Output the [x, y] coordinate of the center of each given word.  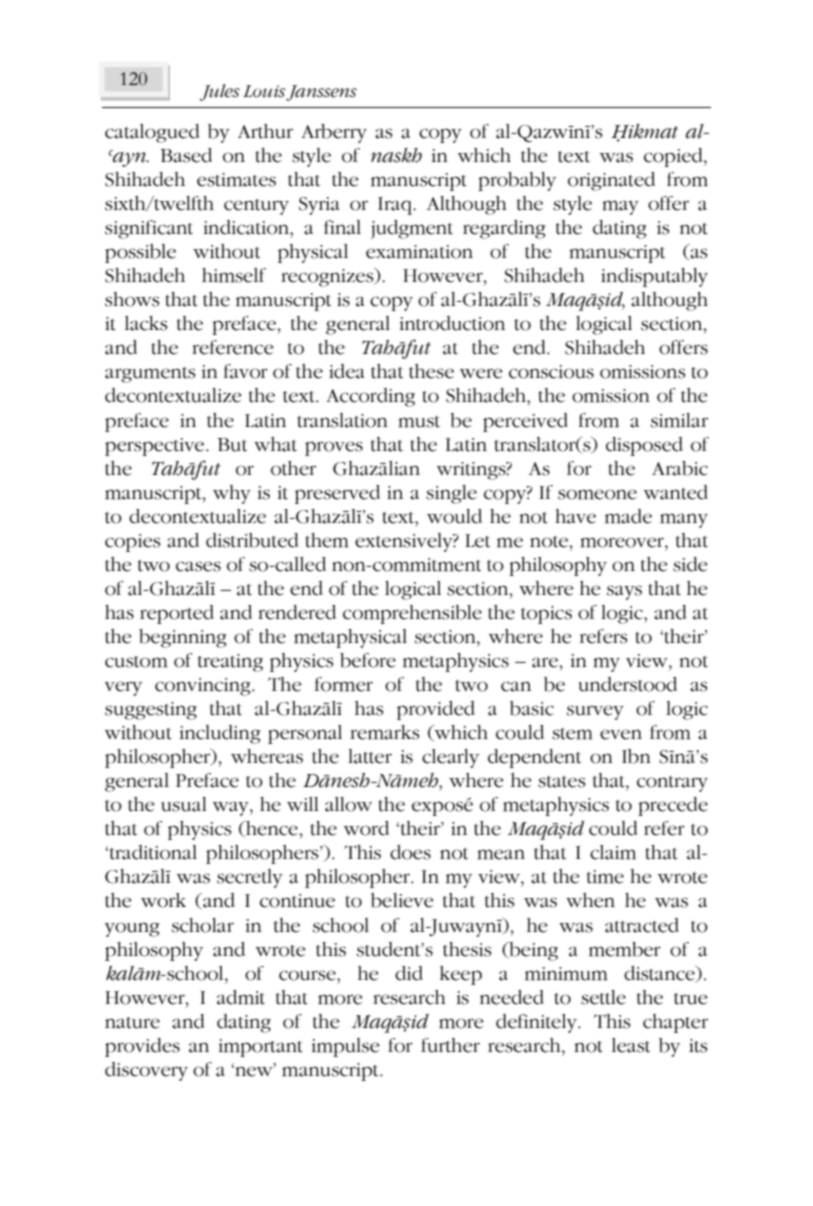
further [450, 1045]
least [631, 1045]
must [419, 422]
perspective [156, 447]
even [621, 734]
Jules [220, 92]
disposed [644, 446]
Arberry [334, 133]
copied [674, 157]
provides [142, 1047]
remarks [385, 732]
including [220, 734]
